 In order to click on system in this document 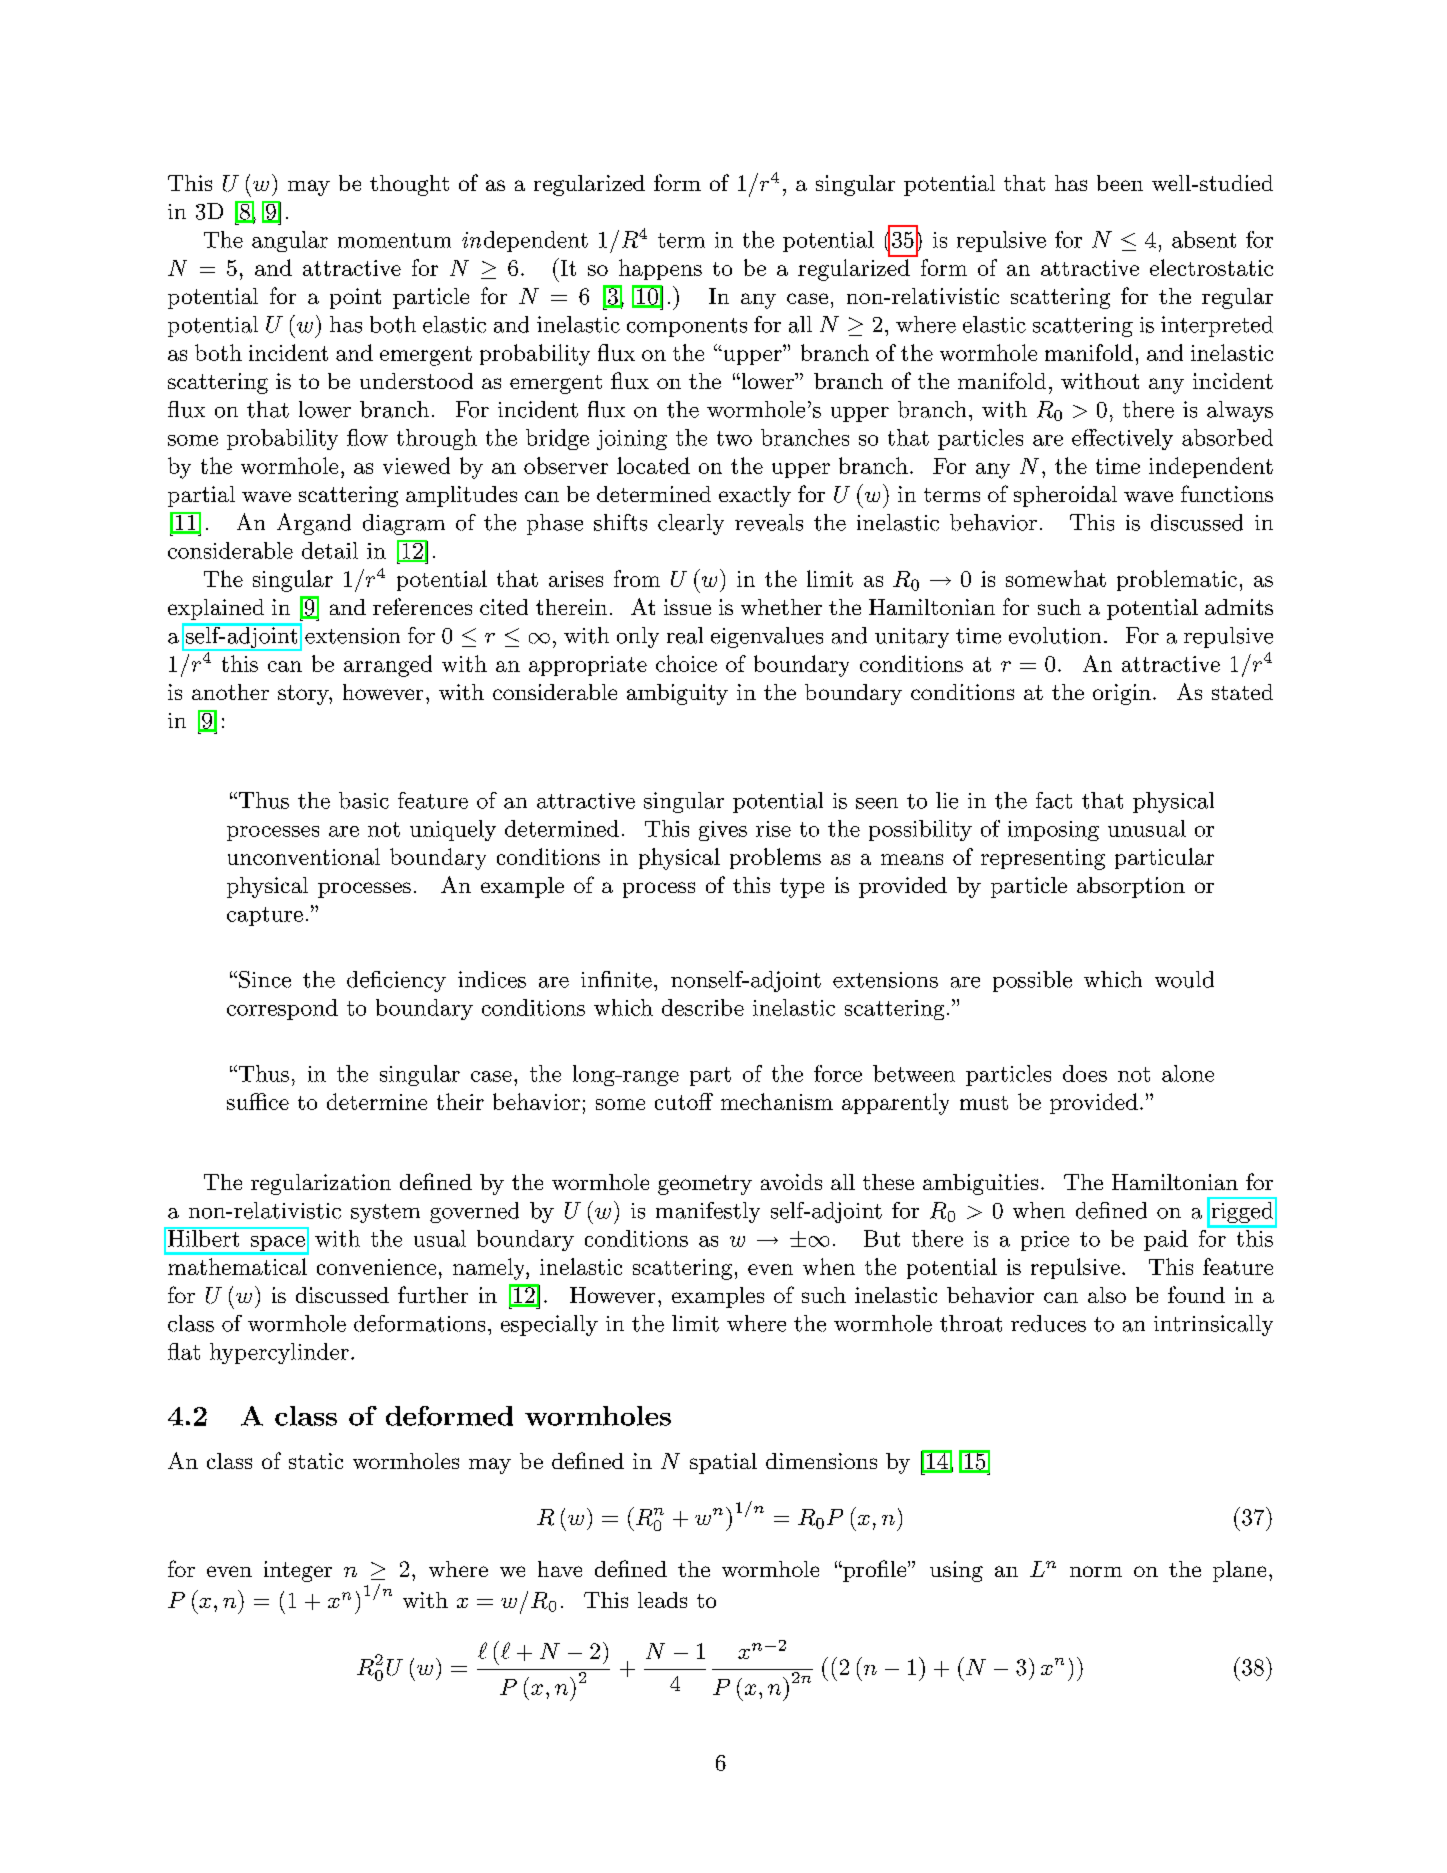, I will do `click(385, 1213)`.
